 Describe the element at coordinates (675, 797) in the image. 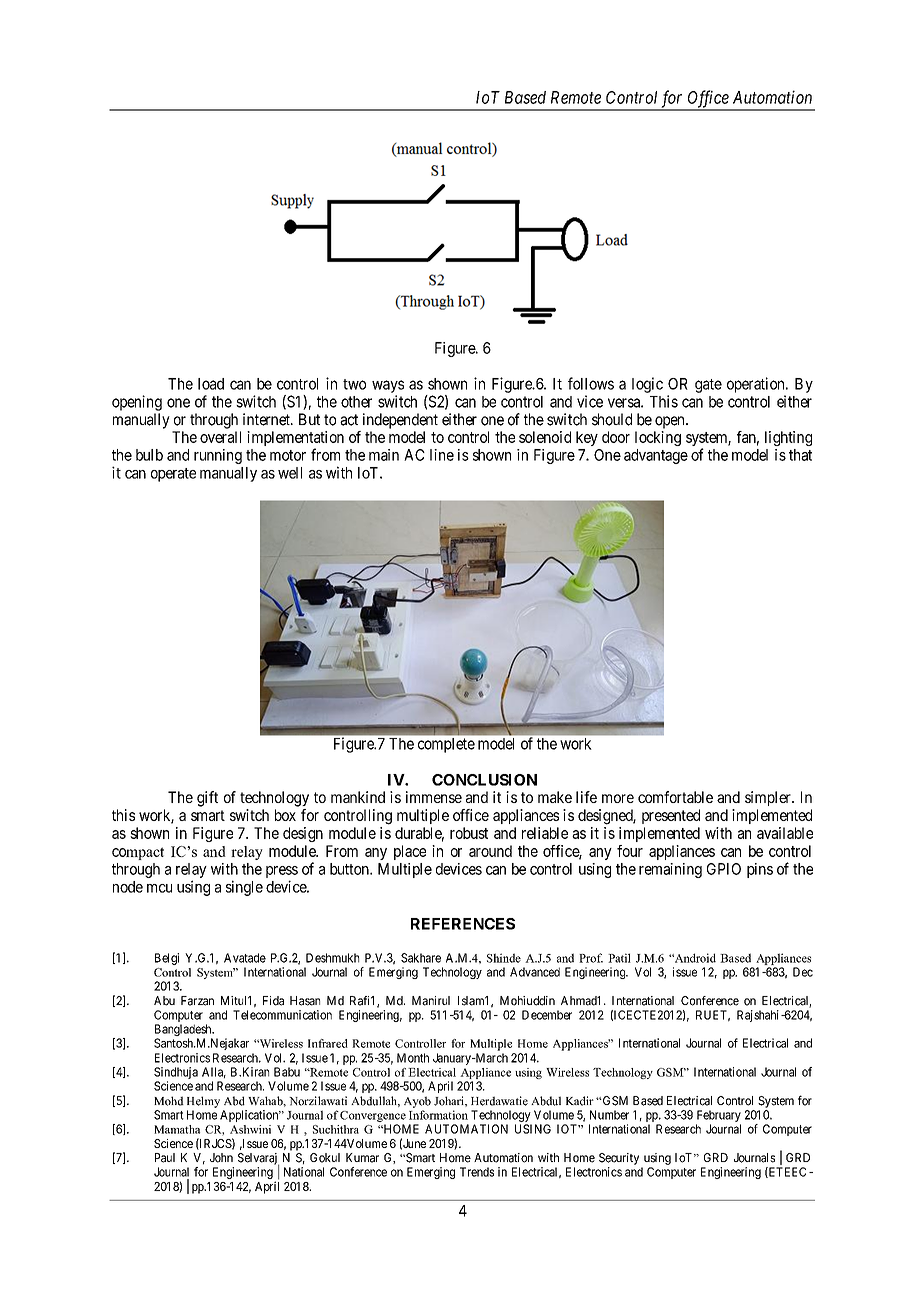

I see `comfortable` at that location.
